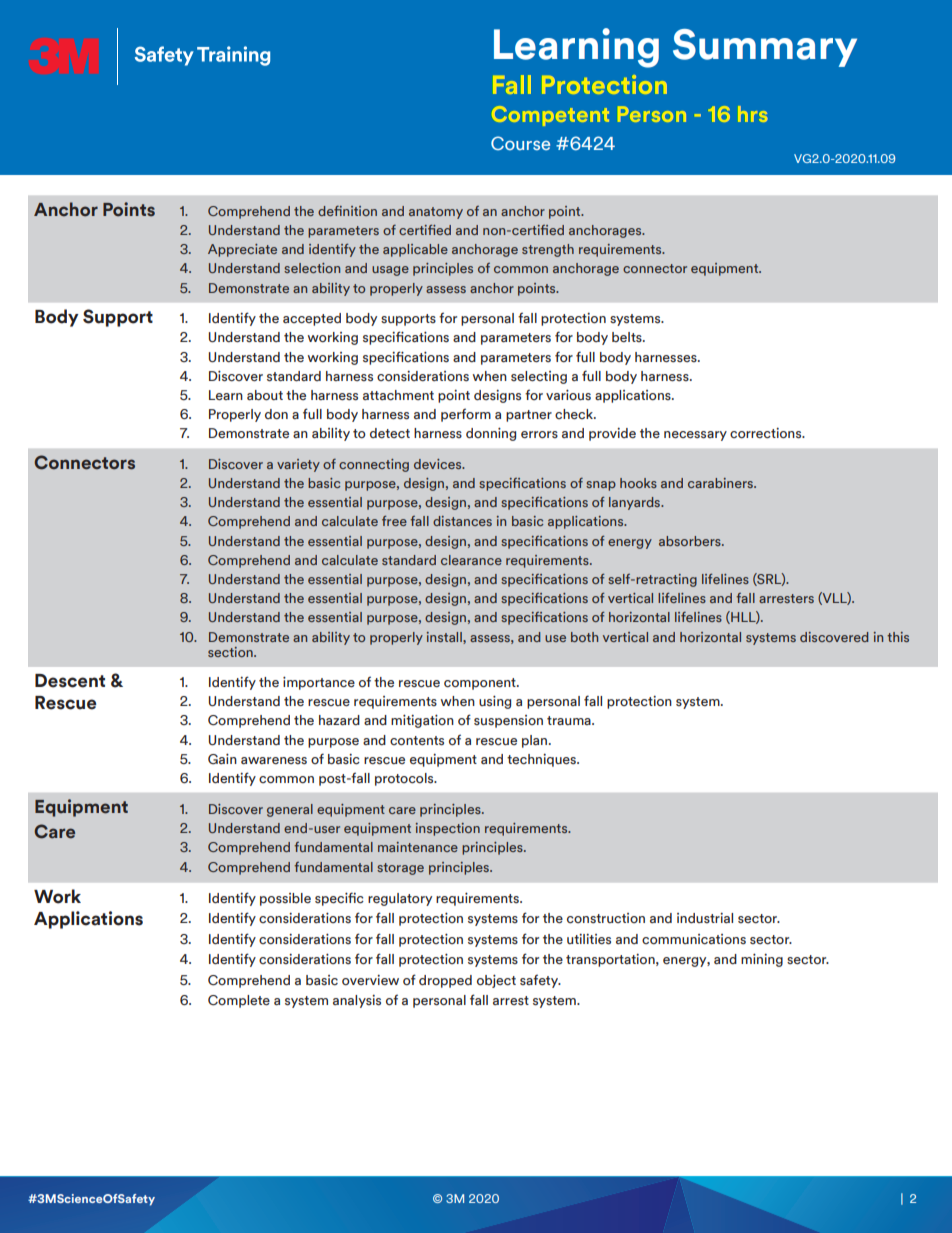 The width and height of the screenshot is (952, 1233). Describe the element at coordinates (265, 395) in the screenshot. I see `about` at that location.
